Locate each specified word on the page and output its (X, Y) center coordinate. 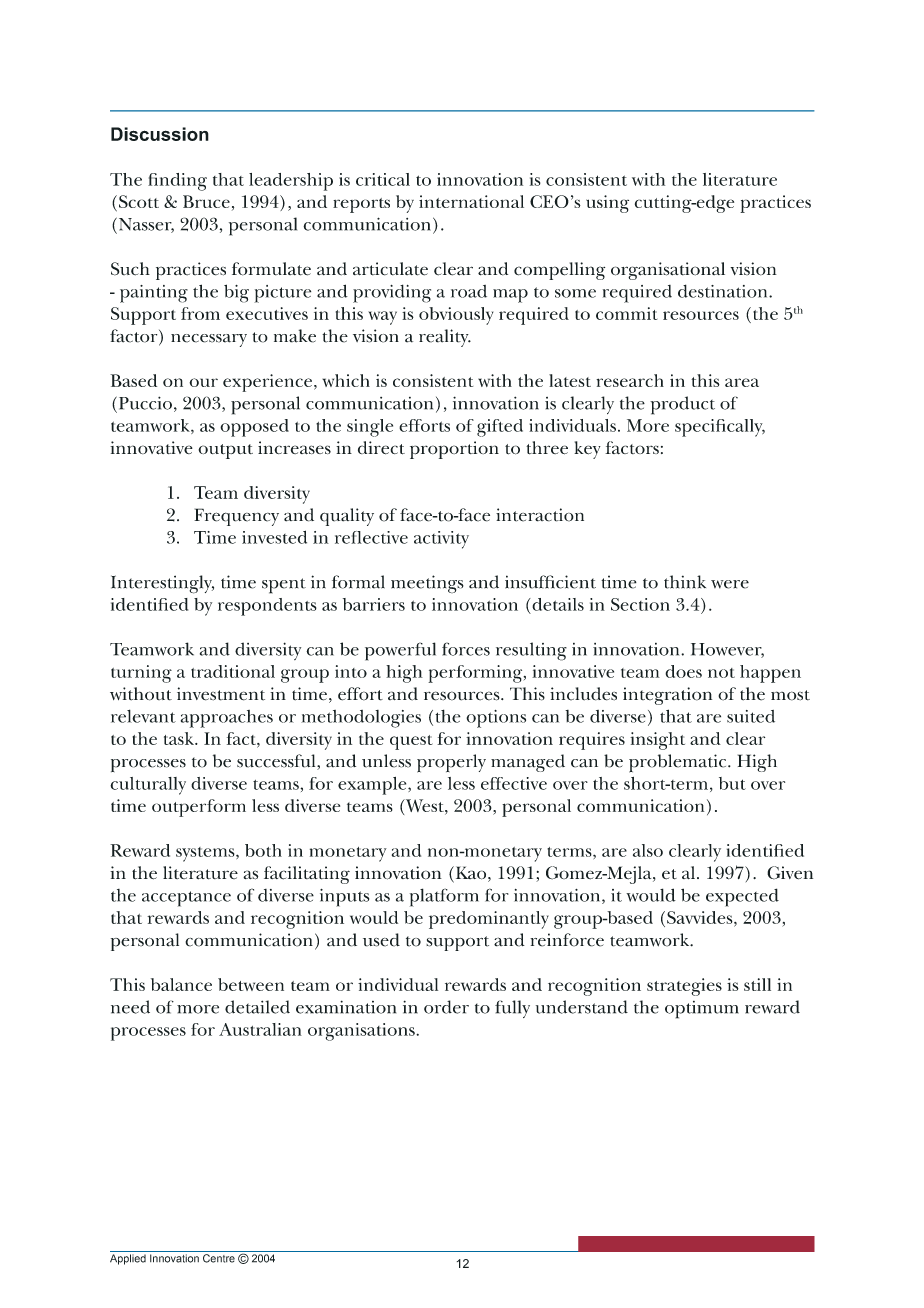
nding (183, 182)
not (721, 673)
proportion (454, 450)
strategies (684, 987)
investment (221, 694)
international (471, 201)
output (225, 451)
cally (746, 428)
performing (476, 674)
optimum (702, 1010)
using (607, 204)
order (446, 1007)
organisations (362, 1032)
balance (181, 984)
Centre (219, 1258)
